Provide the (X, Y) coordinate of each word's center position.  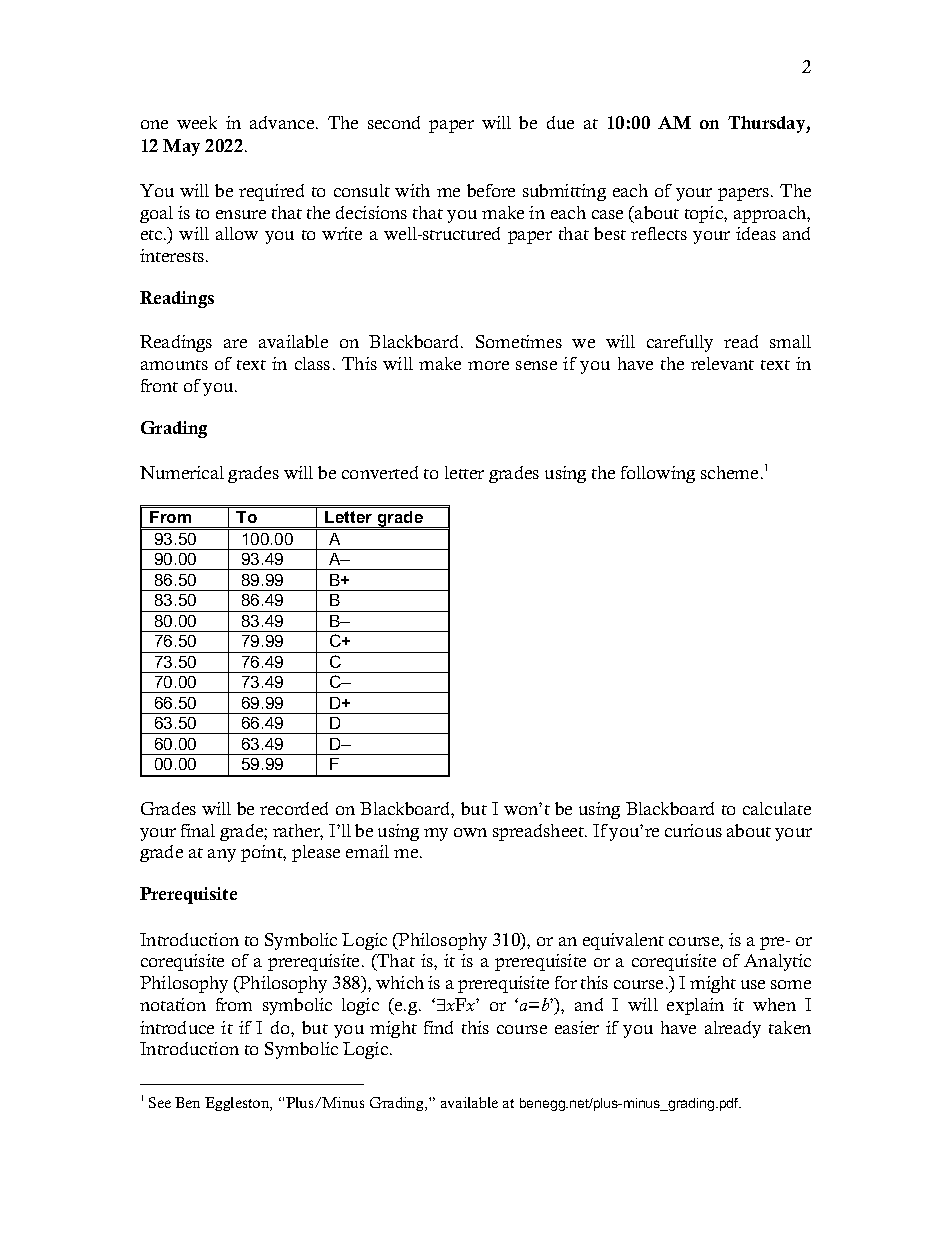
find (438, 1027)
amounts (174, 365)
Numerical (182, 472)
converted (380, 472)
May (181, 147)
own (470, 832)
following (658, 474)
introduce (177, 1027)
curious (693, 830)
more (488, 365)
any (222, 855)
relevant (722, 363)
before (491, 190)
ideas (756, 233)
